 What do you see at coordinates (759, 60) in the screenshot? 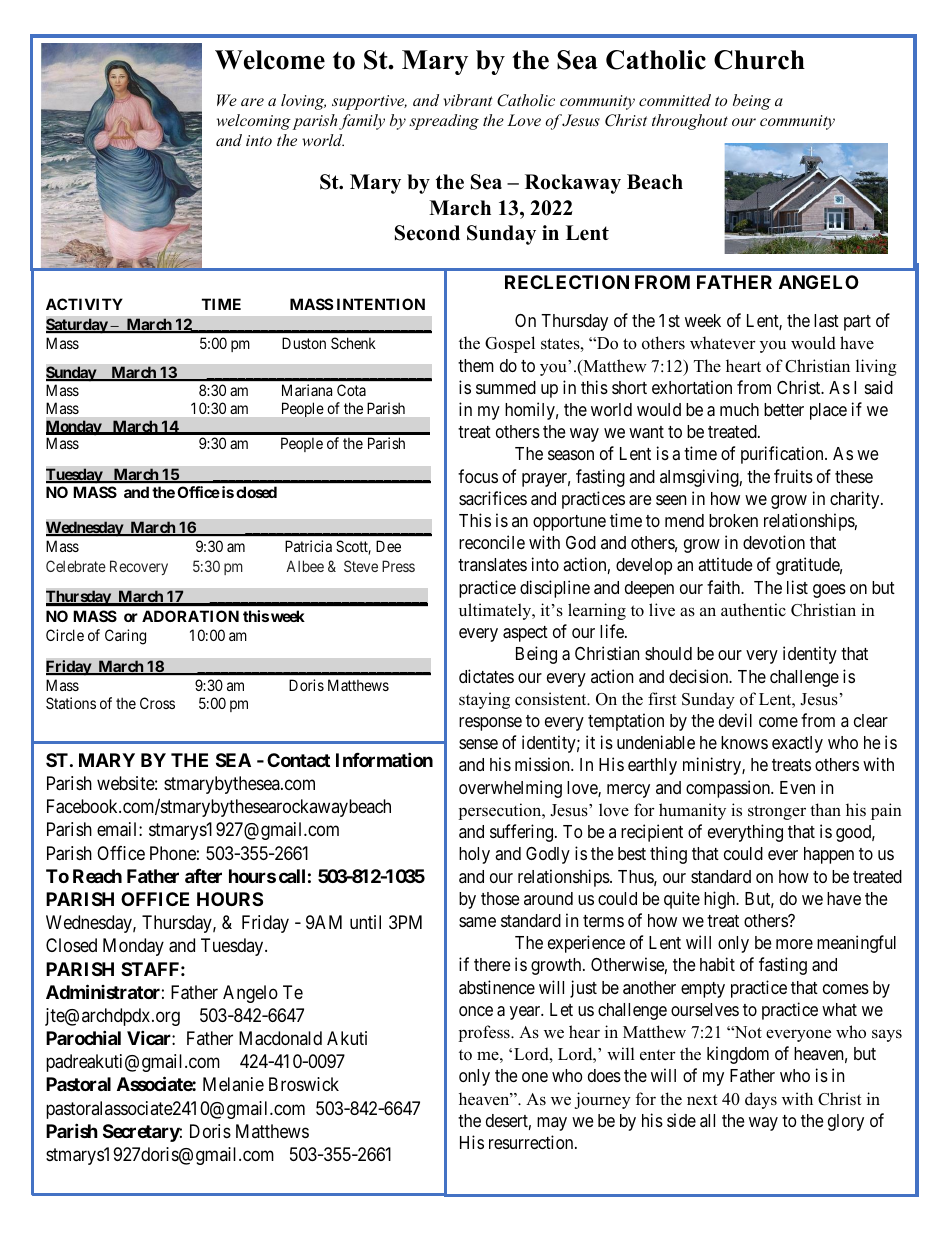
I see `Church` at bounding box center [759, 60].
